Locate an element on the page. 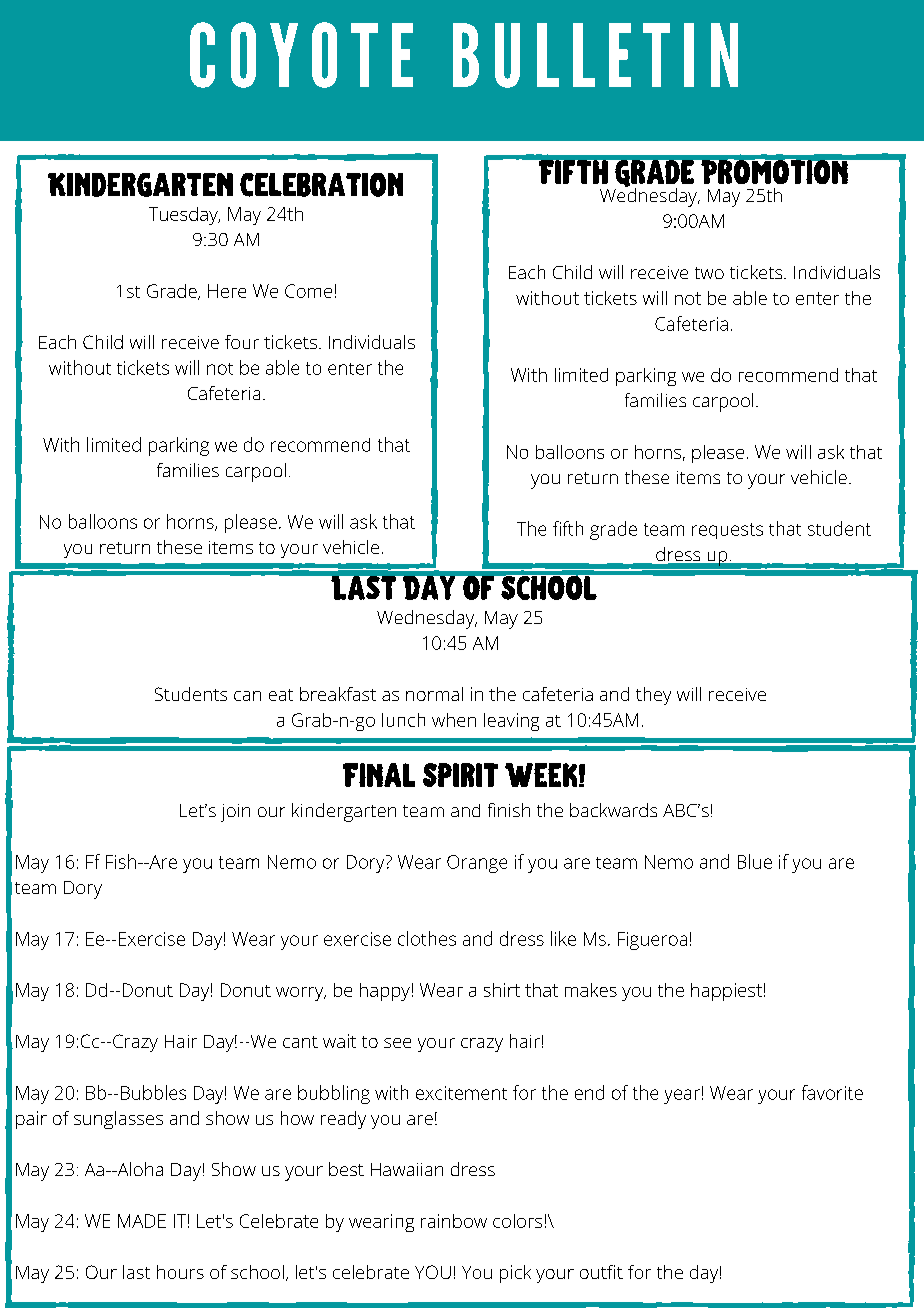 Image resolution: width=924 pixels, height=1308 pixels. Tuesday is located at coordinates (184, 216).
